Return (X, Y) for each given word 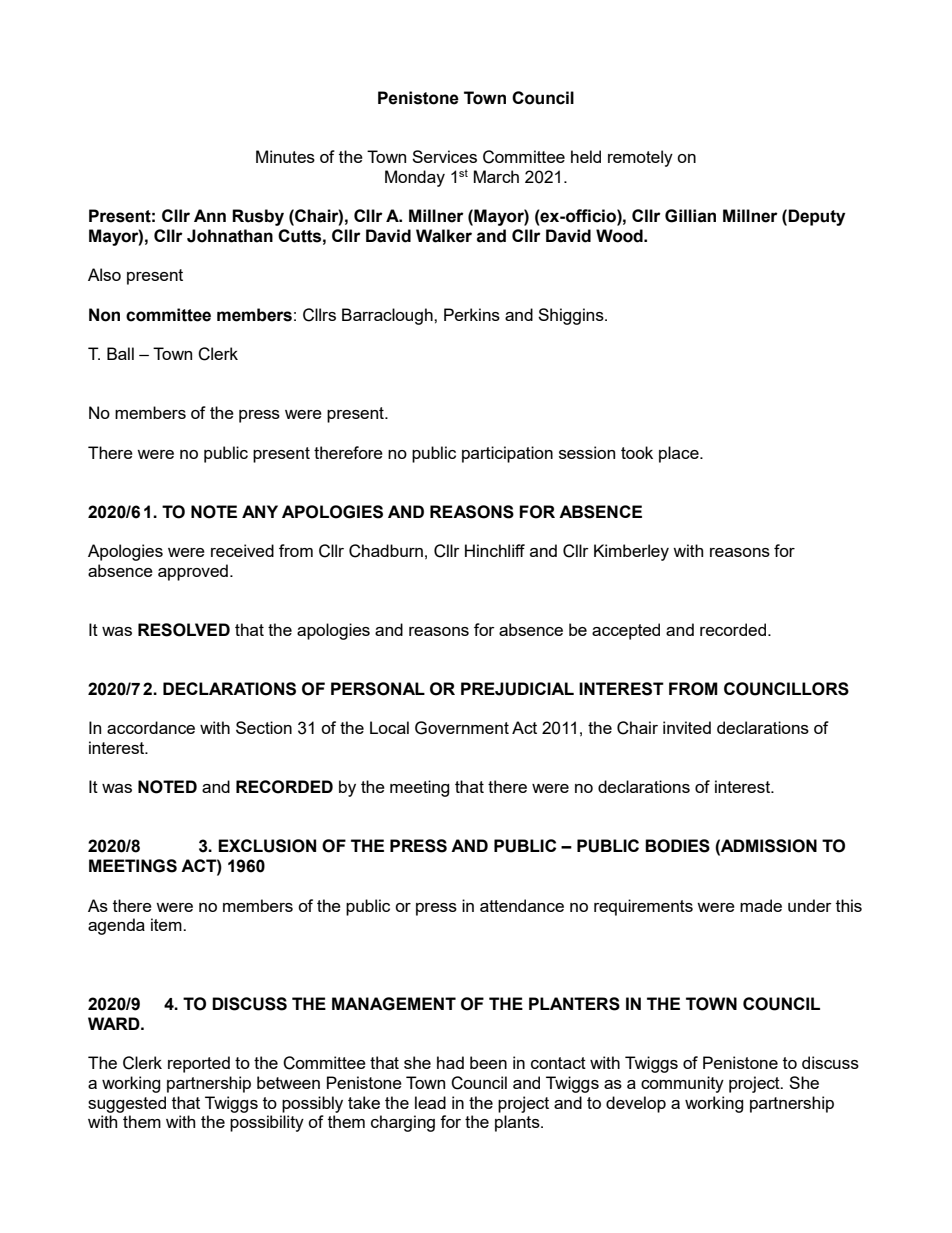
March (496, 176)
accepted (626, 631)
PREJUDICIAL (517, 689)
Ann (210, 215)
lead (430, 1102)
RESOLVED (184, 630)
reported (199, 1064)
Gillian (690, 216)
